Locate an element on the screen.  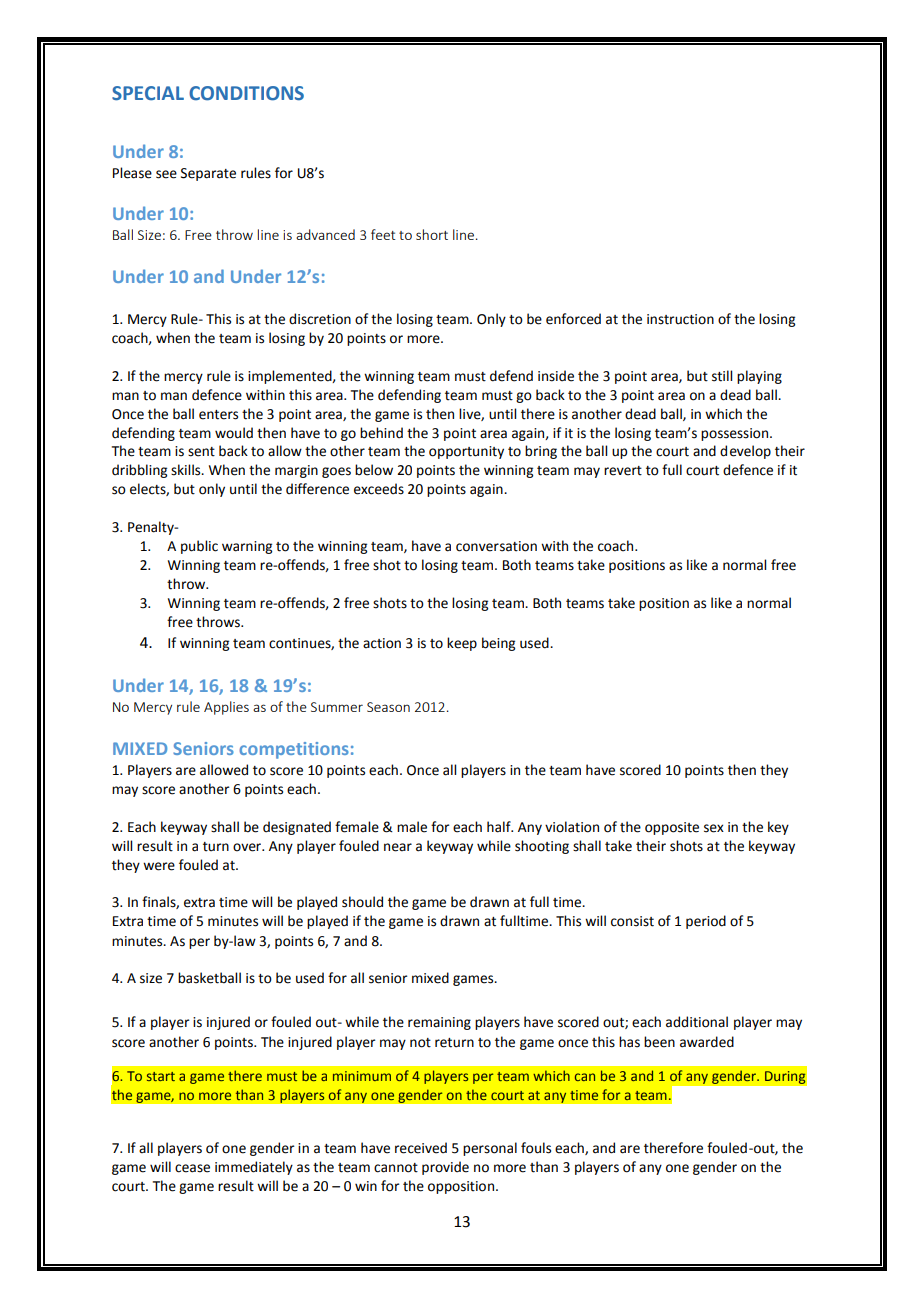
being is located at coordinates (498, 644).
